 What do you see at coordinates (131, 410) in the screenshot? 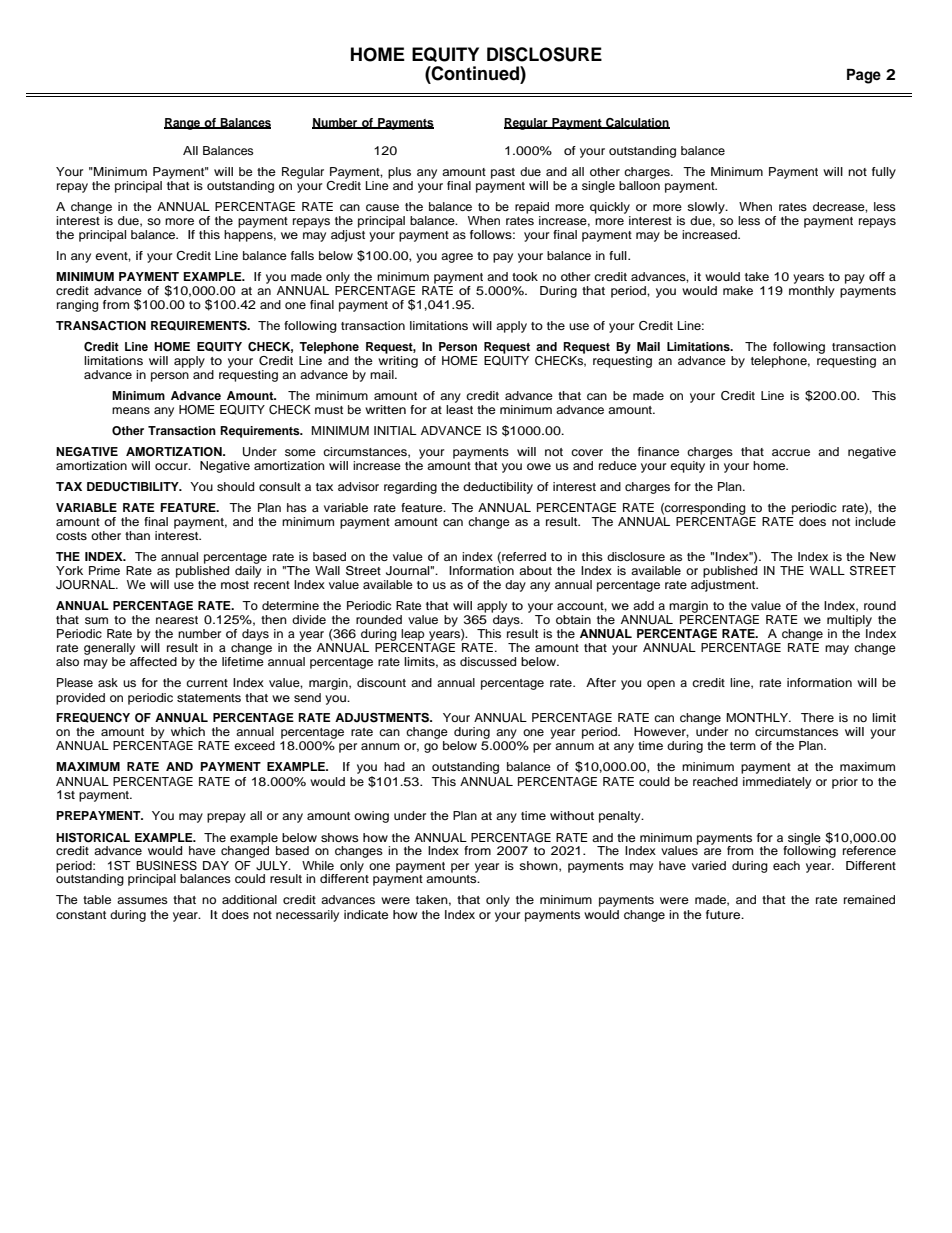
I see `means` at bounding box center [131, 410].
